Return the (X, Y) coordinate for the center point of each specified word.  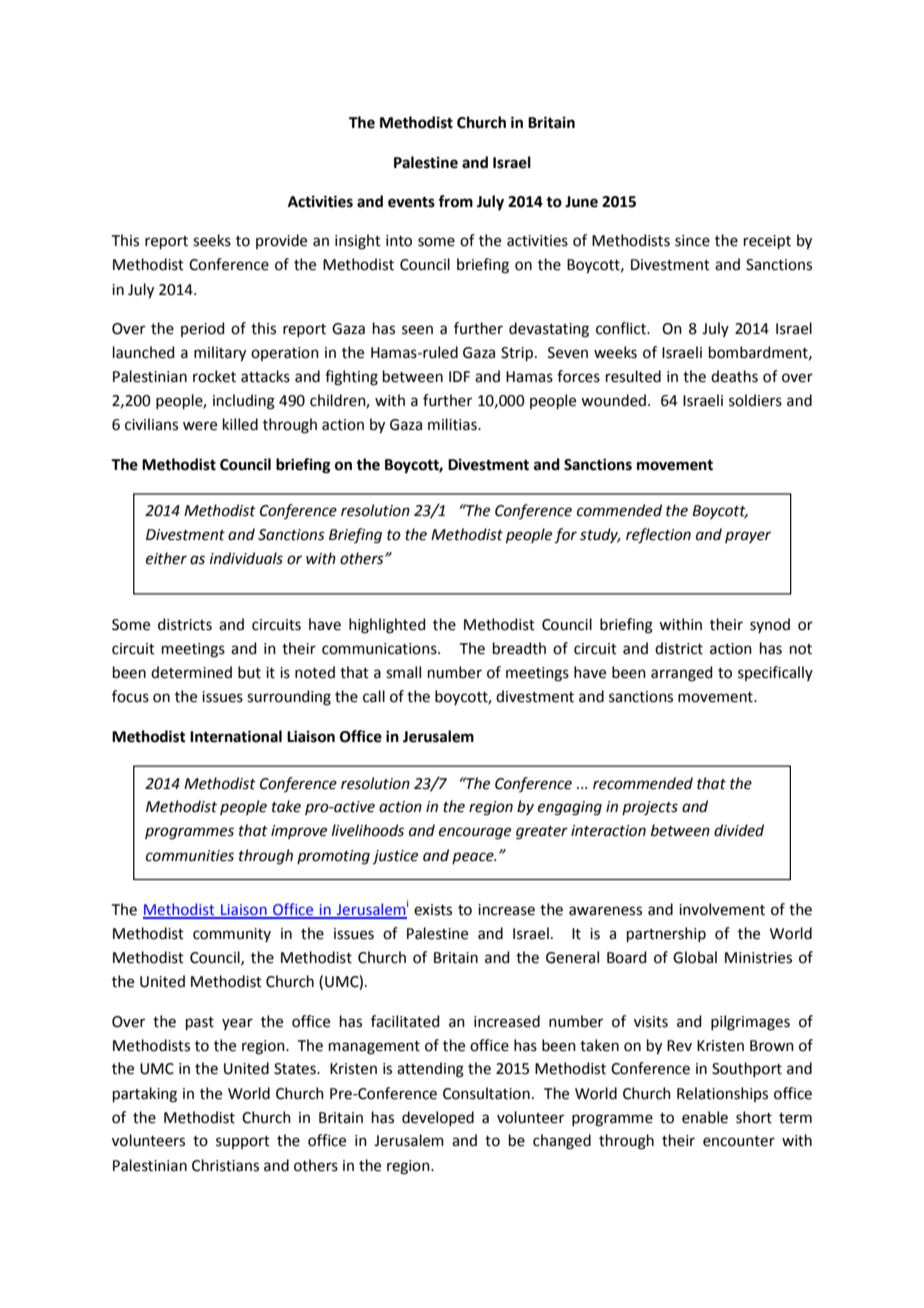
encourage (475, 833)
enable (705, 1117)
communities (190, 856)
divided (739, 830)
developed (438, 1118)
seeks (212, 240)
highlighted (387, 626)
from (455, 201)
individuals (246, 558)
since (692, 241)
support (243, 1142)
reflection (658, 536)
